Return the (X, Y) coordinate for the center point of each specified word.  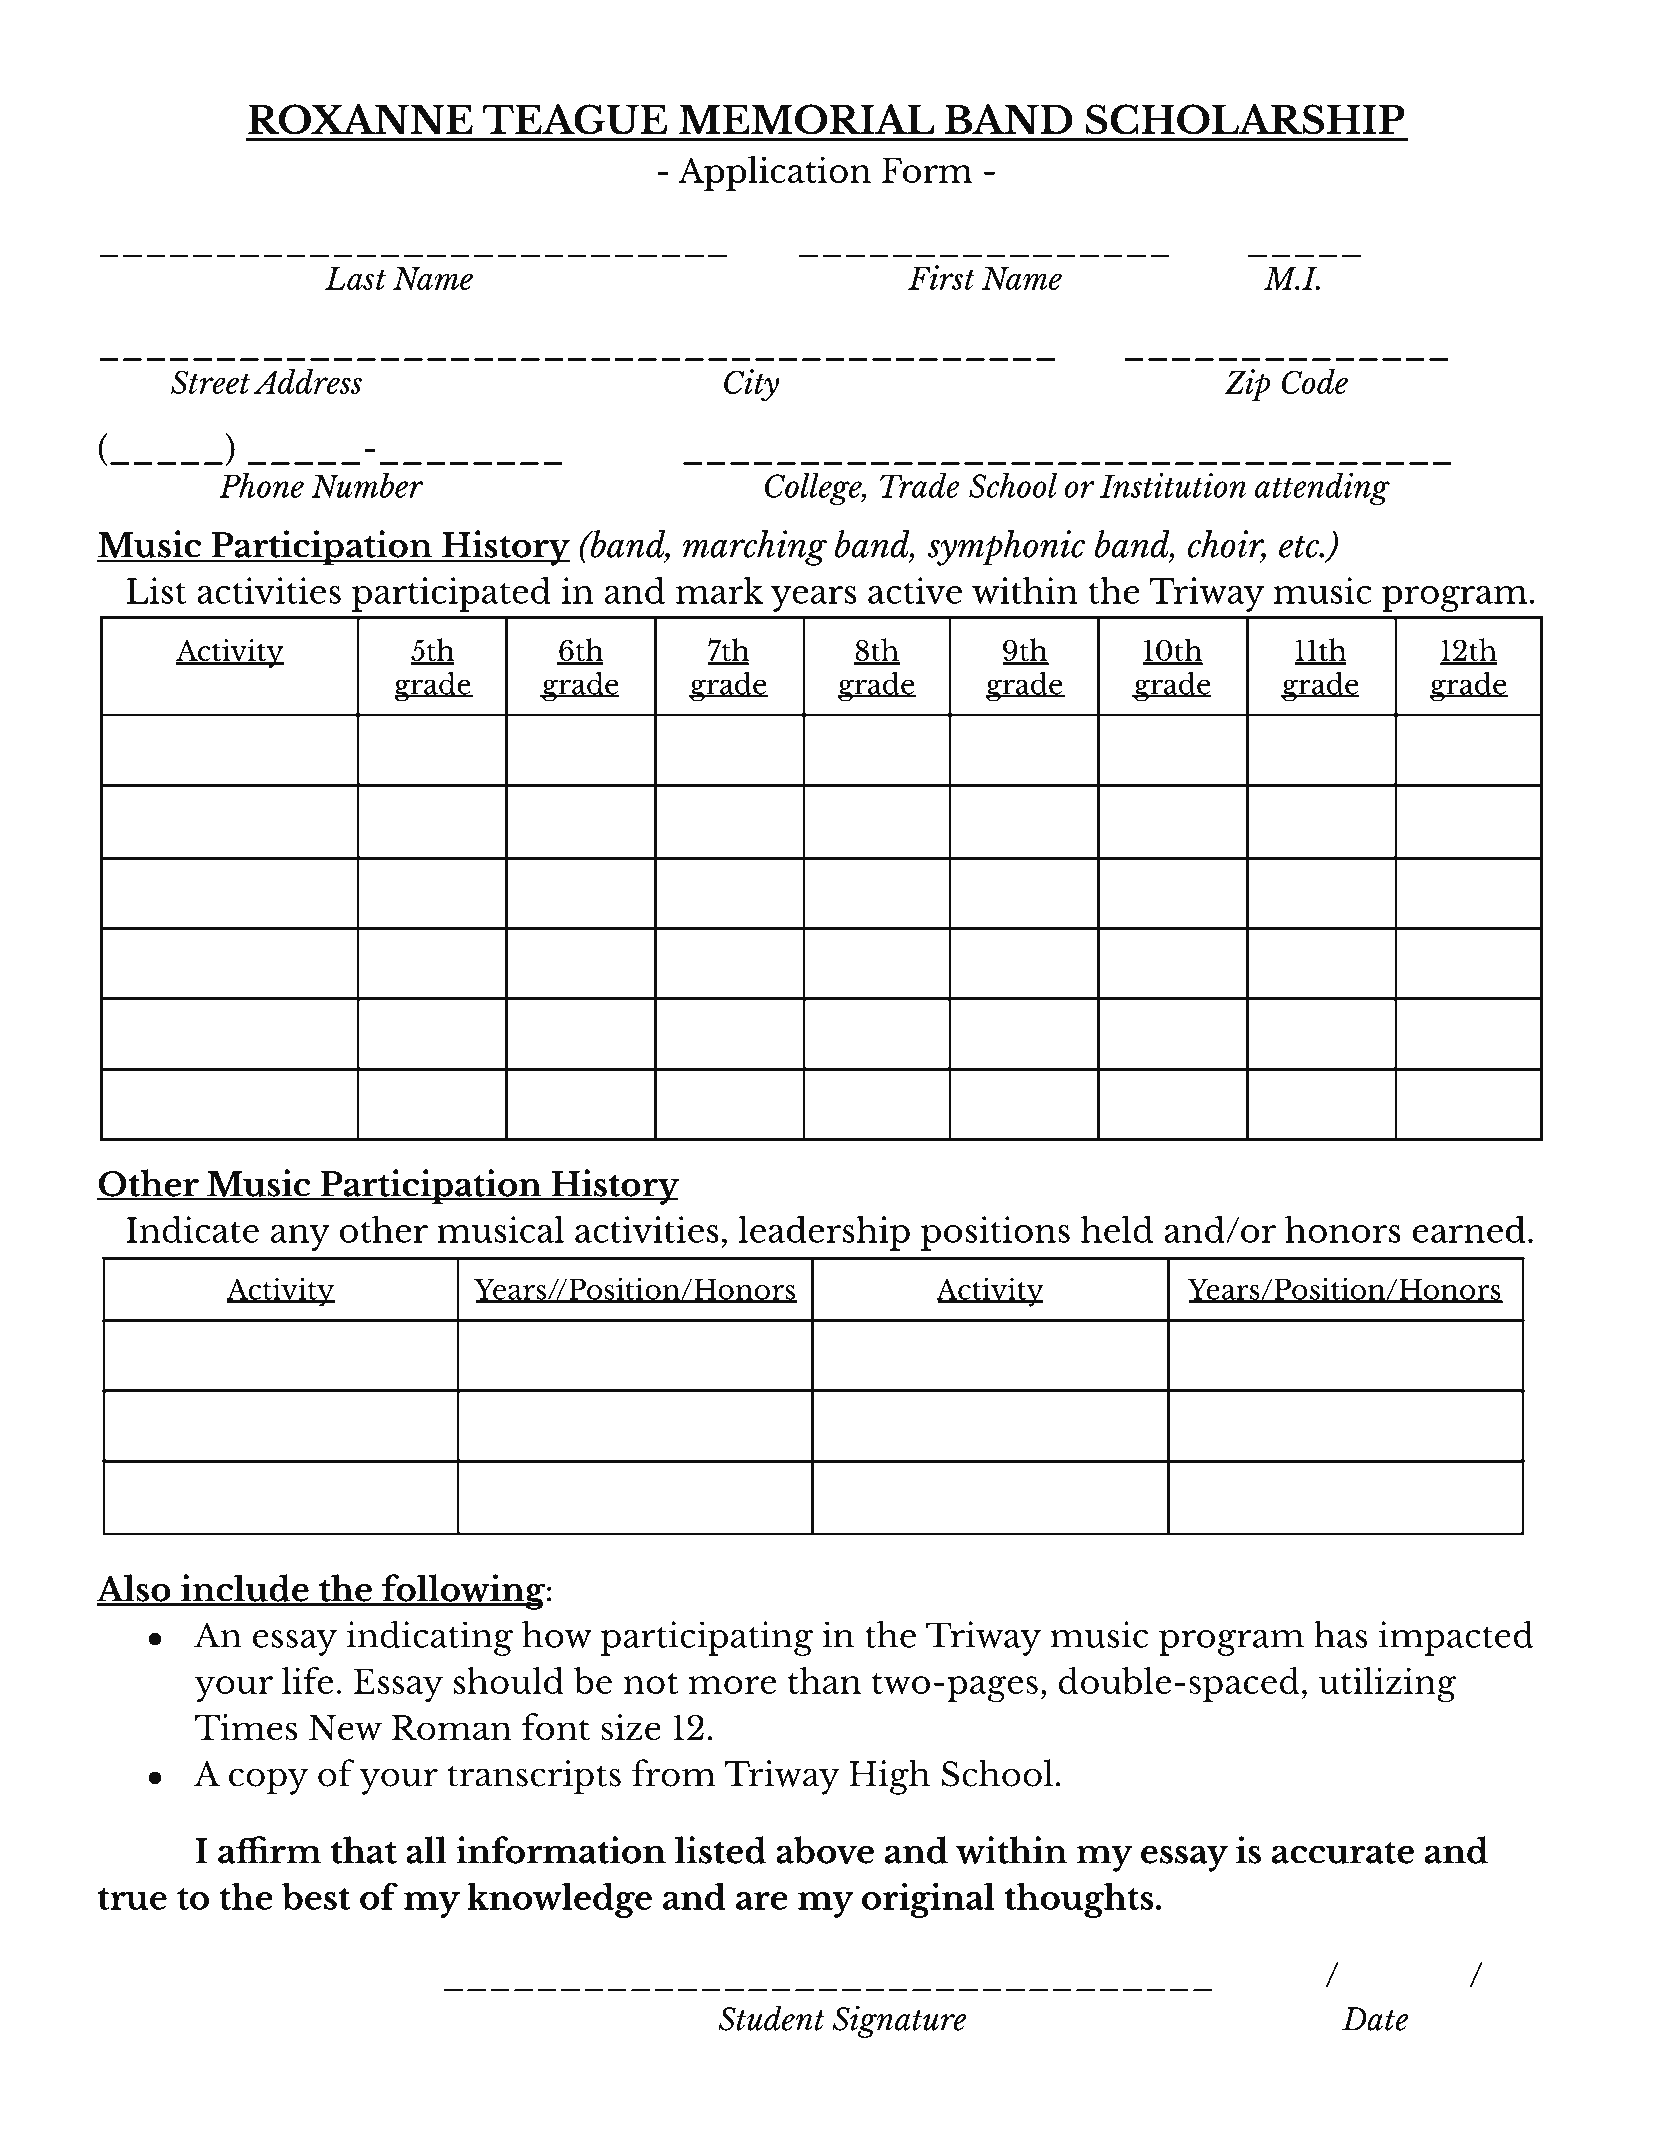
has (1340, 1634)
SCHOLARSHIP (1245, 119)
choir (1226, 545)
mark (719, 590)
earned (1469, 1229)
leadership (824, 1233)
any (300, 1238)
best (316, 1896)
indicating (430, 1638)
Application (774, 173)
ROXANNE (360, 119)
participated (451, 594)
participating (707, 1638)
